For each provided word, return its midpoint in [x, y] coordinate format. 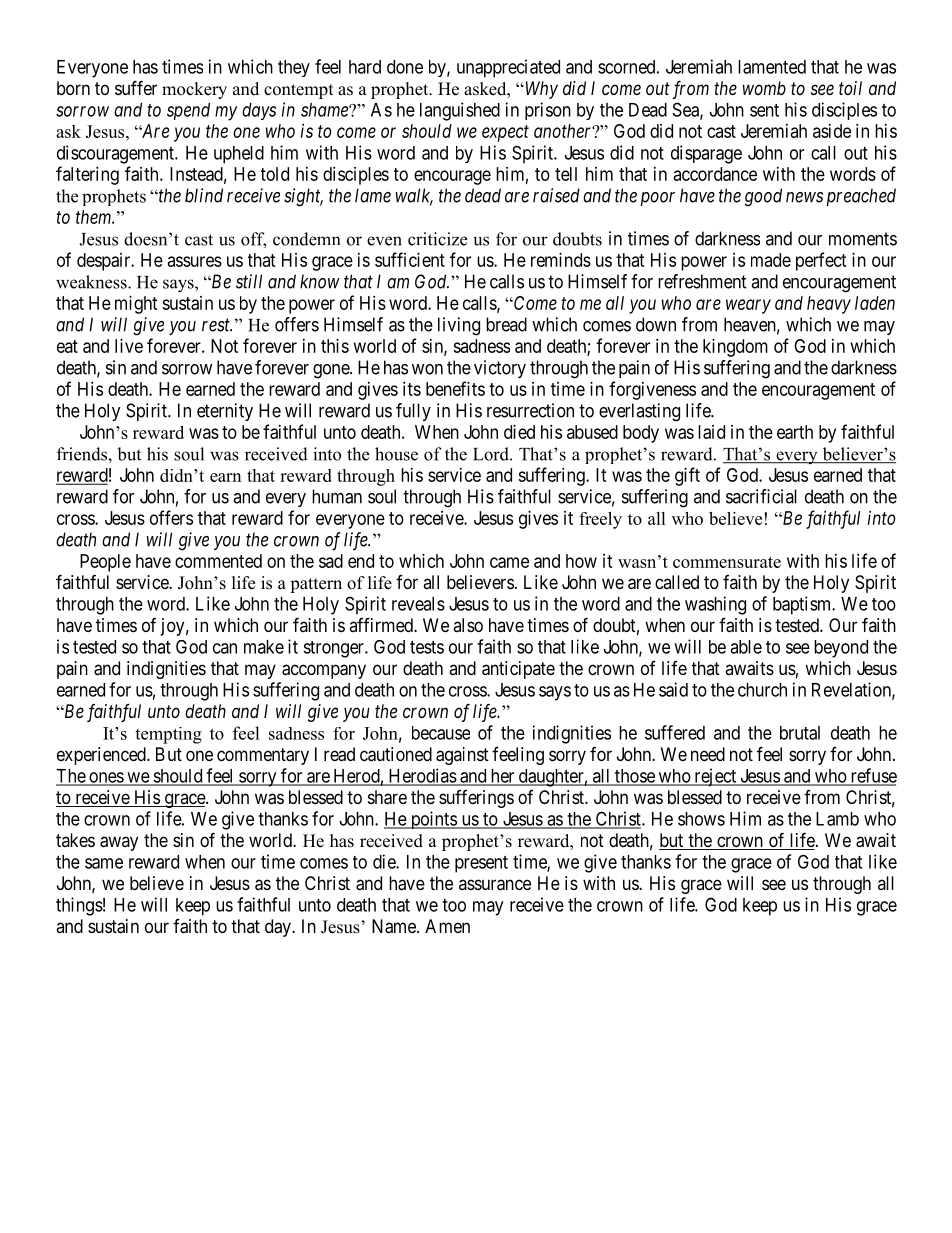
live [129, 346]
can [225, 648]
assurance [495, 885]
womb [764, 88]
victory [500, 369]
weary [748, 306]
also [468, 625]
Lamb [837, 819]
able [746, 647]
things [79, 906]
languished [460, 111]
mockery [194, 90]
